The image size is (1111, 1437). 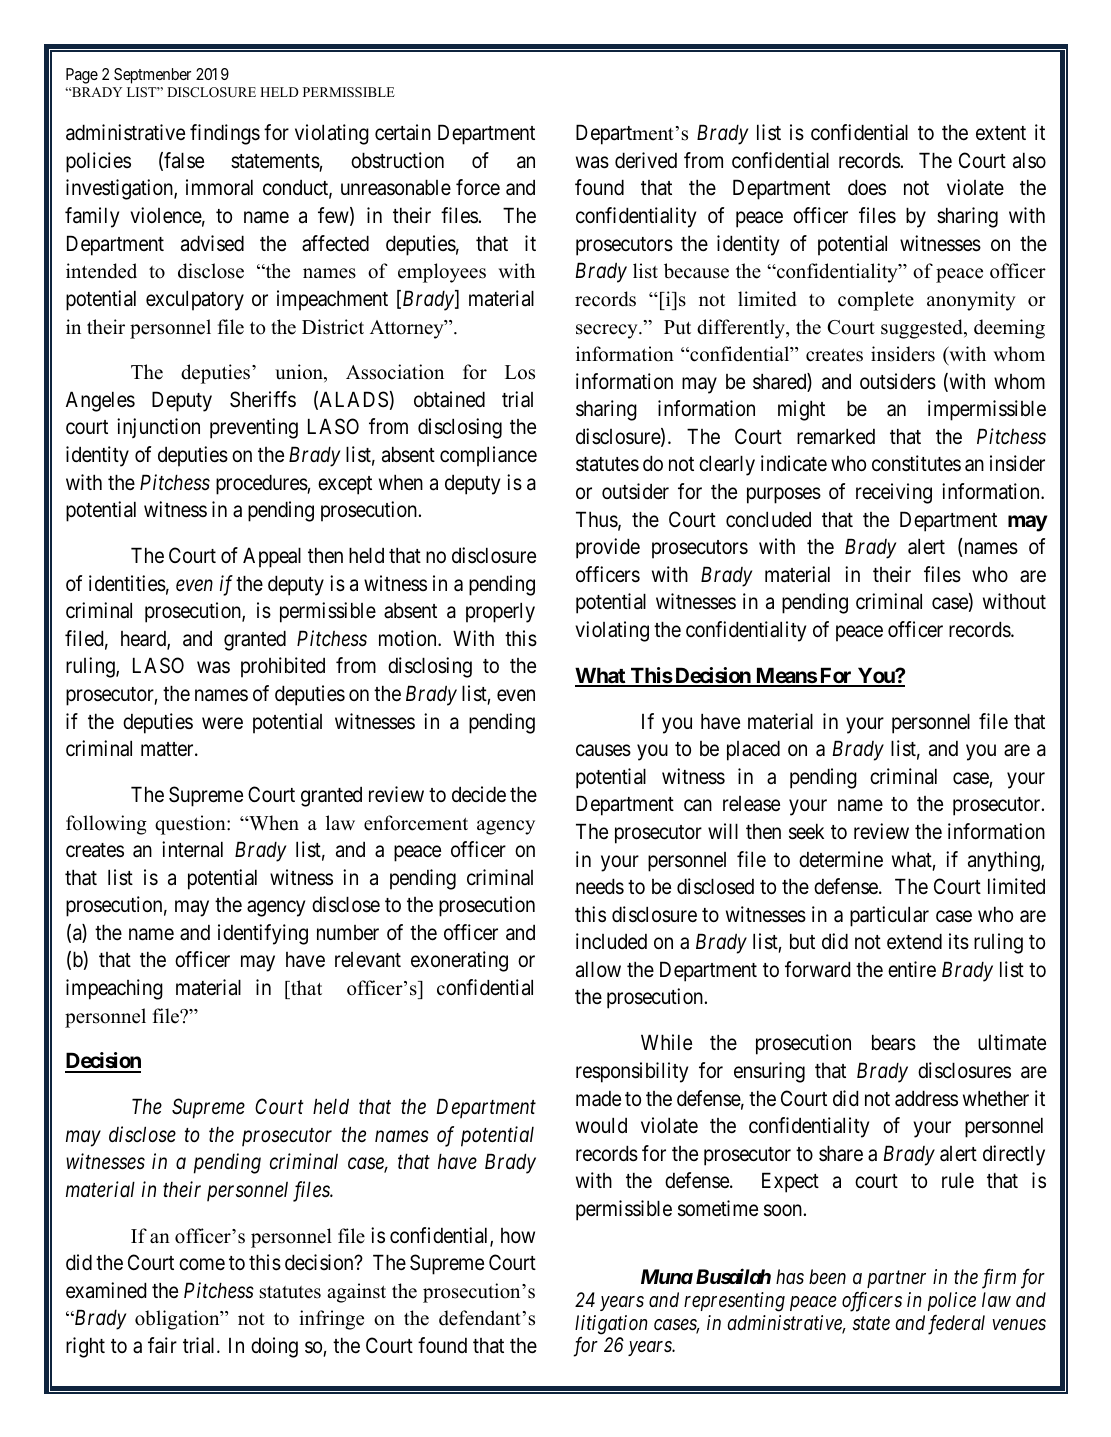 I want to click on placed, so click(x=753, y=750).
